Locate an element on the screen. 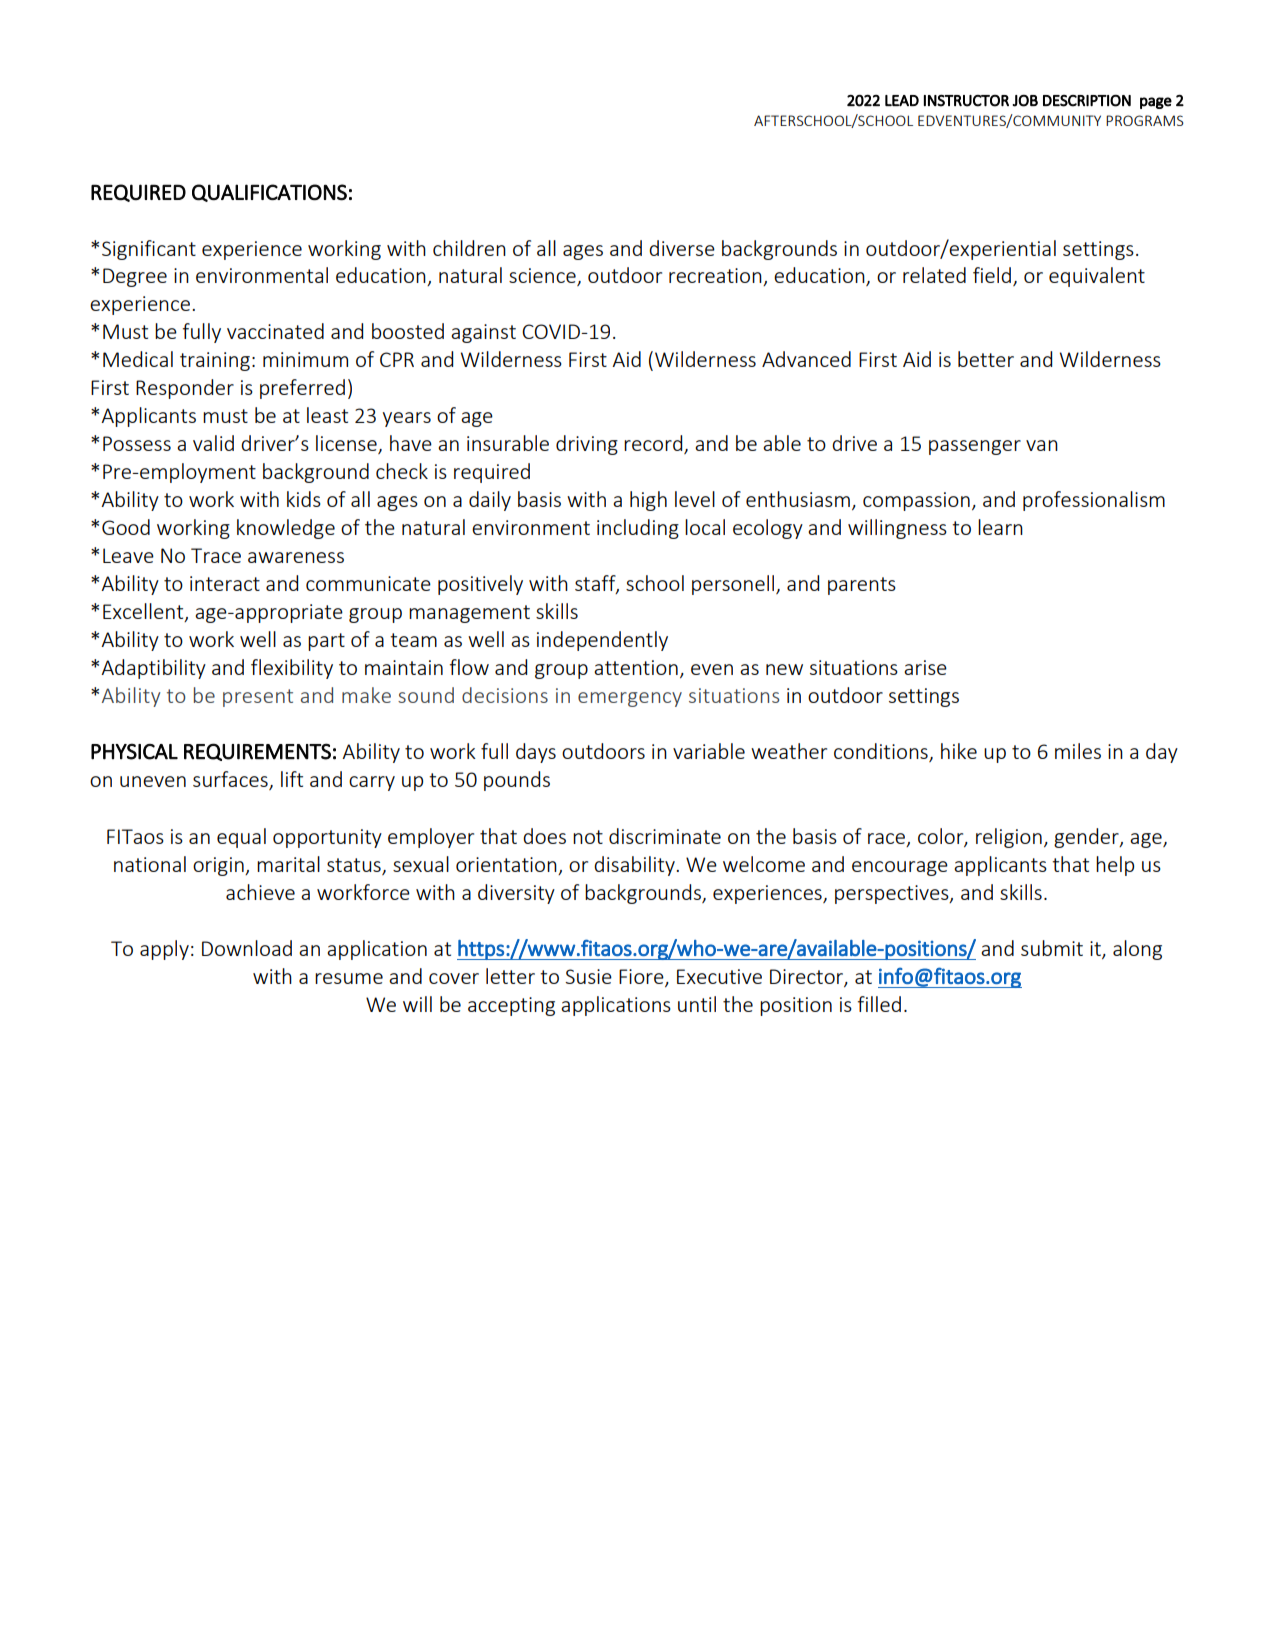 Image resolution: width=1274 pixels, height=1649 pixels. JOB is located at coordinates (1025, 101).
